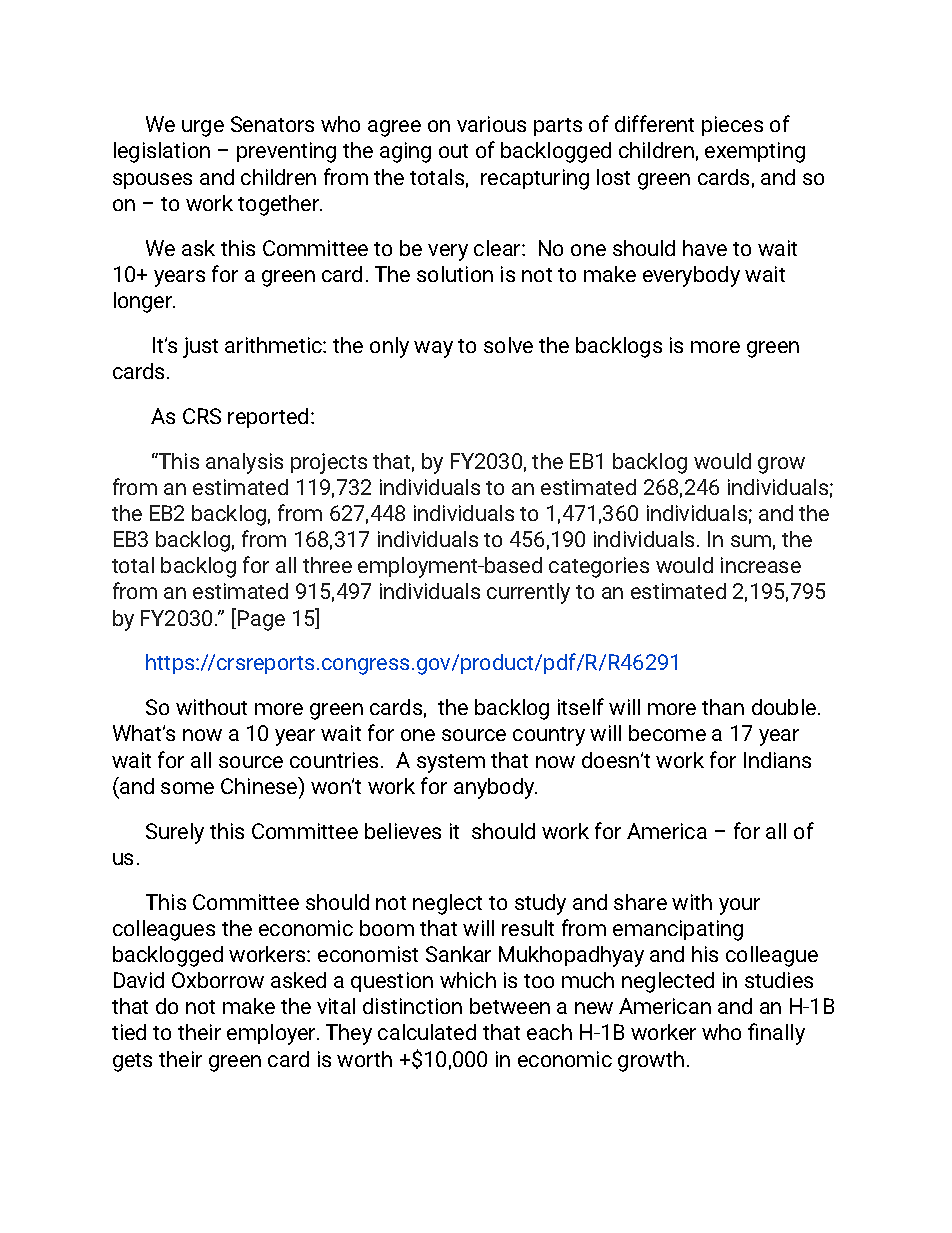  I want to click on pieces, so click(732, 126).
